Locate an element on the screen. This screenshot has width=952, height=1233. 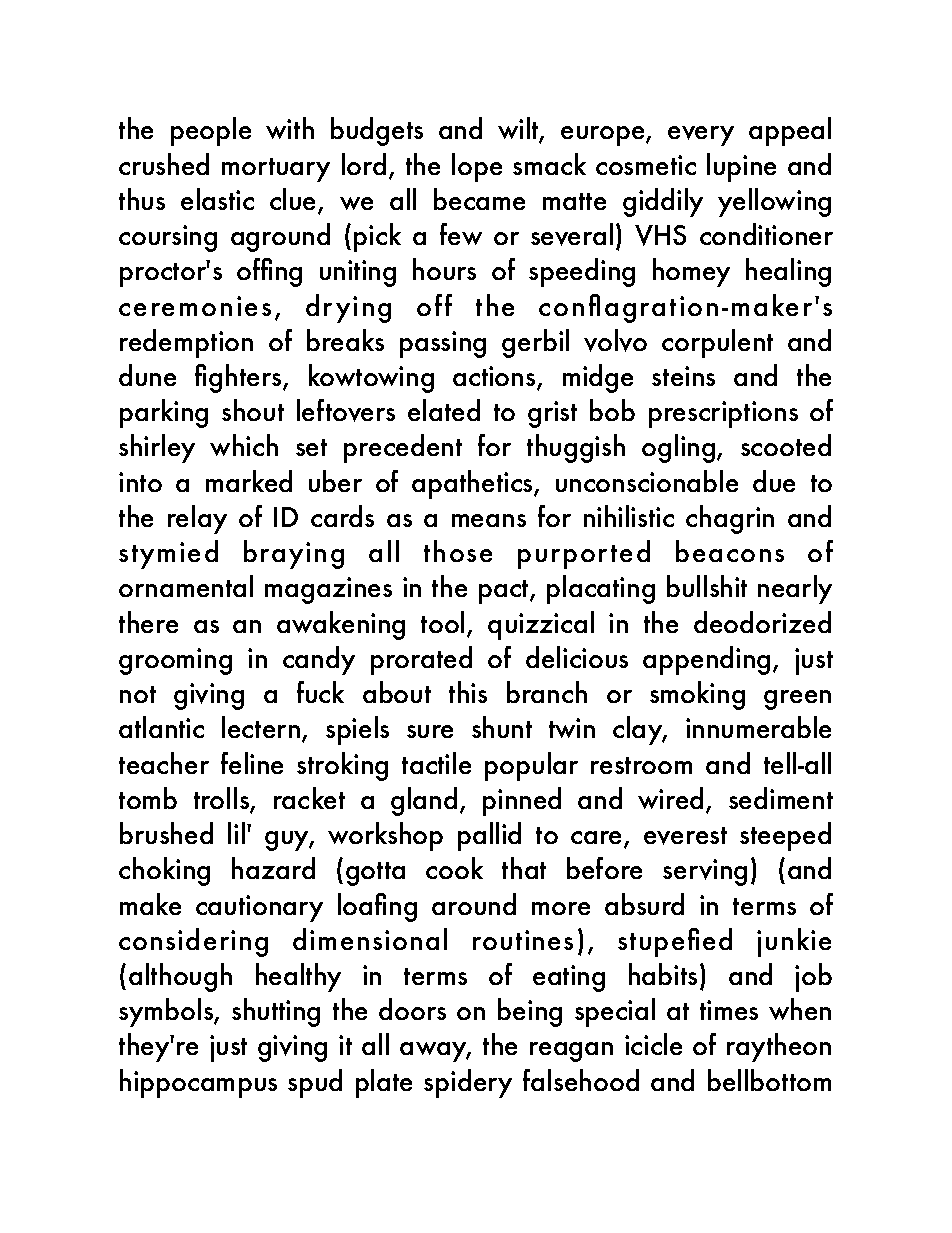
lope is located at coordinates (477, 167).
